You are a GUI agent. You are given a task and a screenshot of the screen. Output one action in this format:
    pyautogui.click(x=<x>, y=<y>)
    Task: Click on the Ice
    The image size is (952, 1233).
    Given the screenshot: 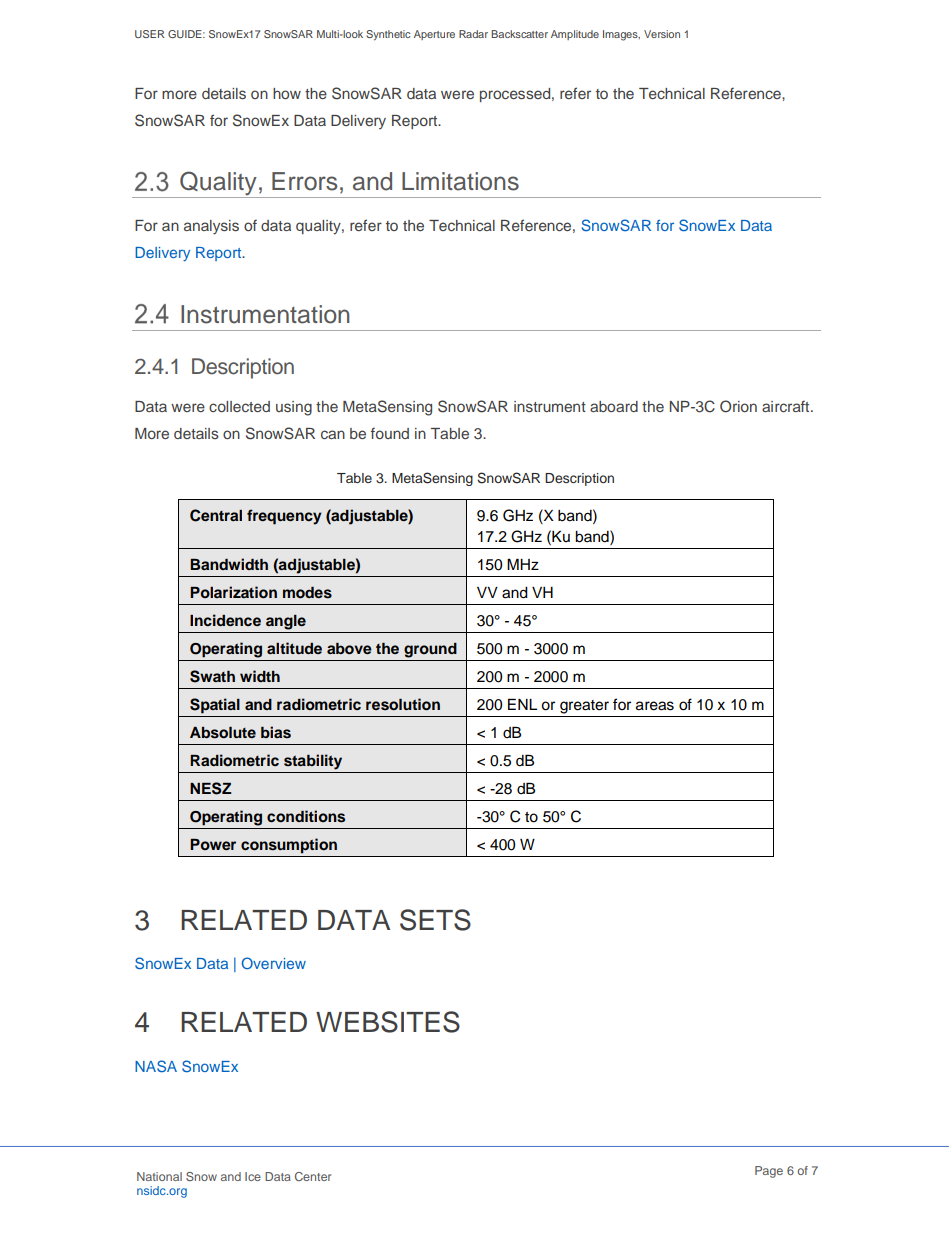 What is the action you would take?
    pyautogui.click(x=253, y=1176)
